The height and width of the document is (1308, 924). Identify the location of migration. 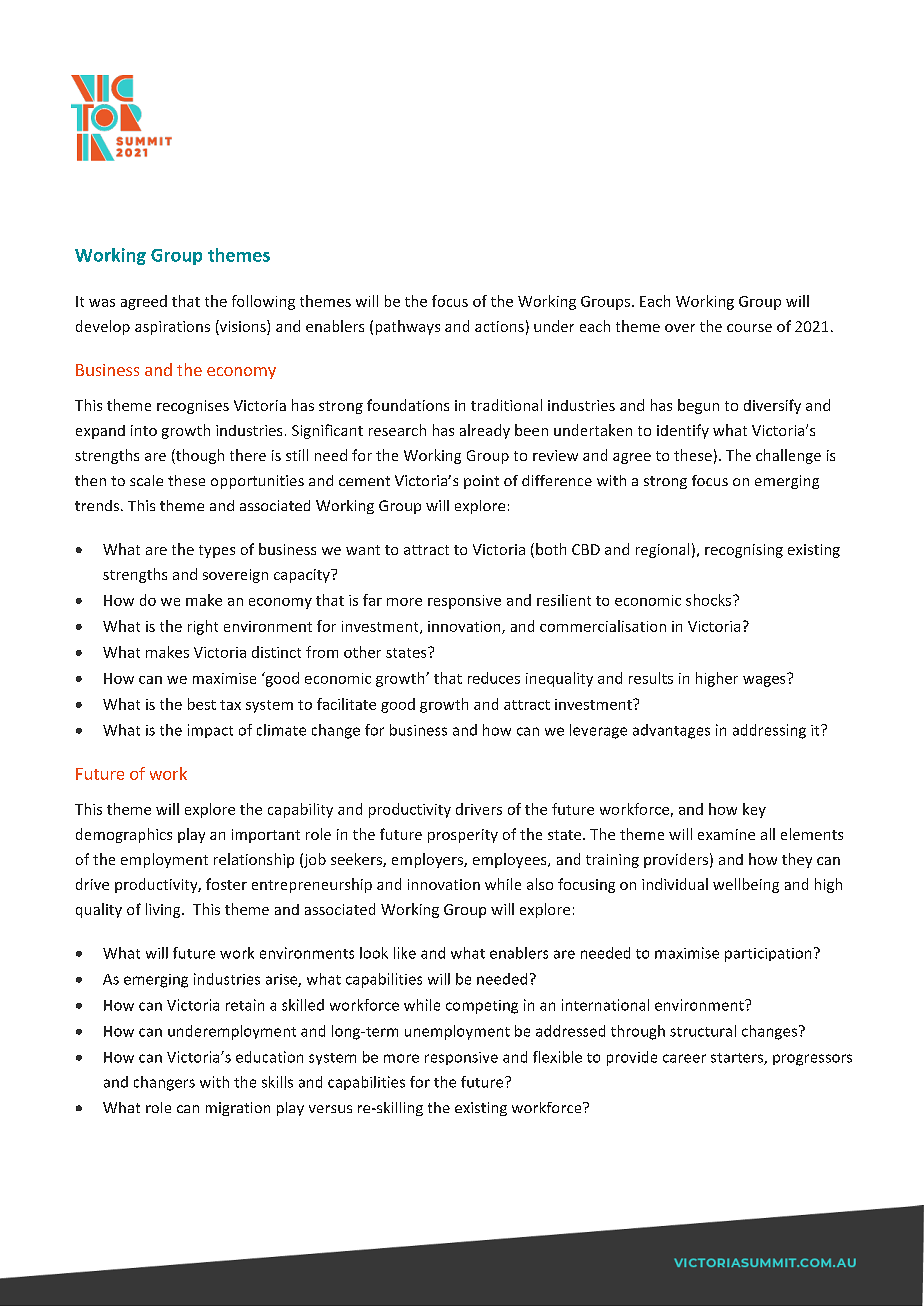
(238, 1109).
